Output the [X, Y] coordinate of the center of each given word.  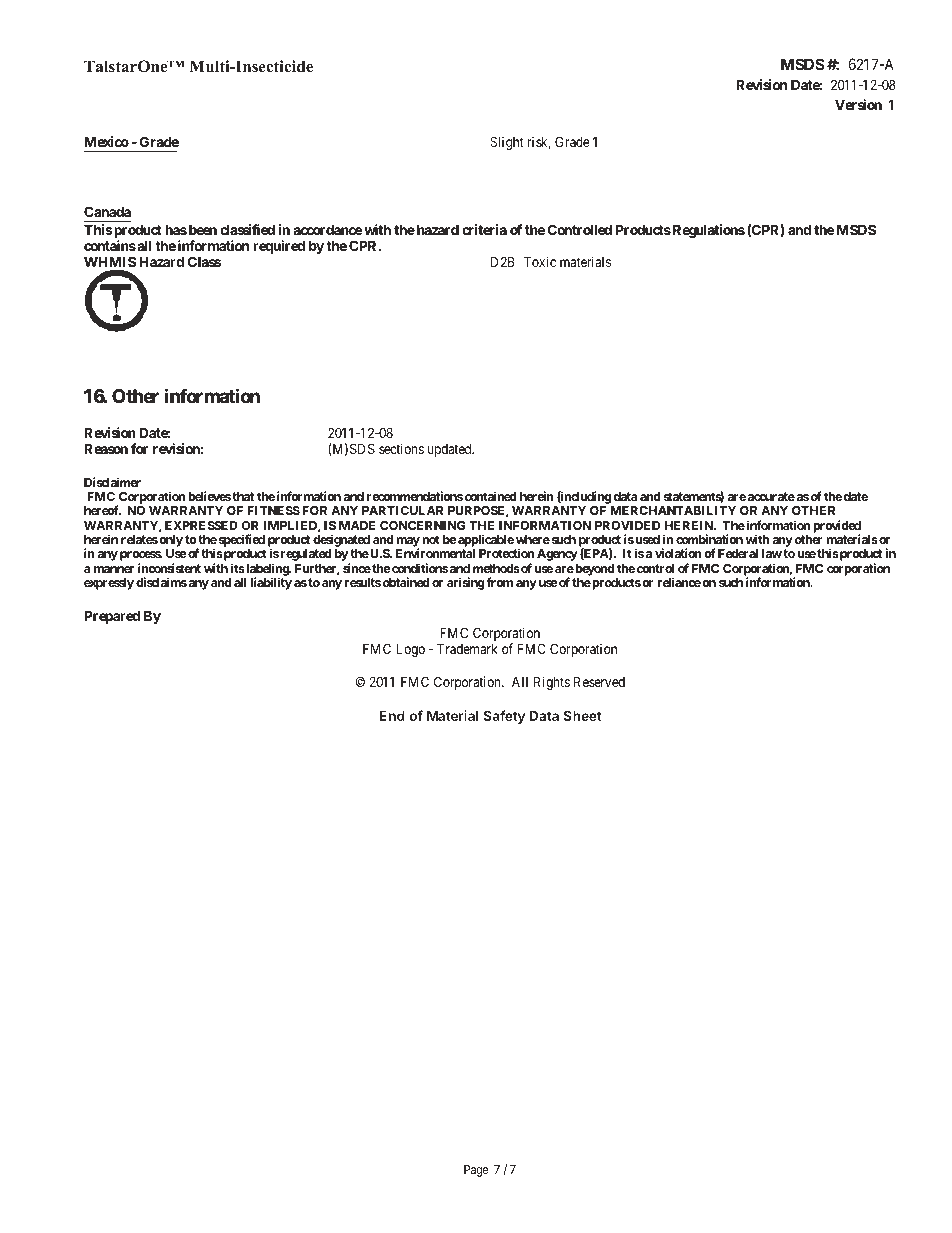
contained [491, 496]
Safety [504, 717]
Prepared [112, 617]
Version [858, 104]
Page [476, 1171]
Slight [507, 143]
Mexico [106, 141]
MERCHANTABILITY [673, 510]
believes [209, 496]
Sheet [582, 715]
